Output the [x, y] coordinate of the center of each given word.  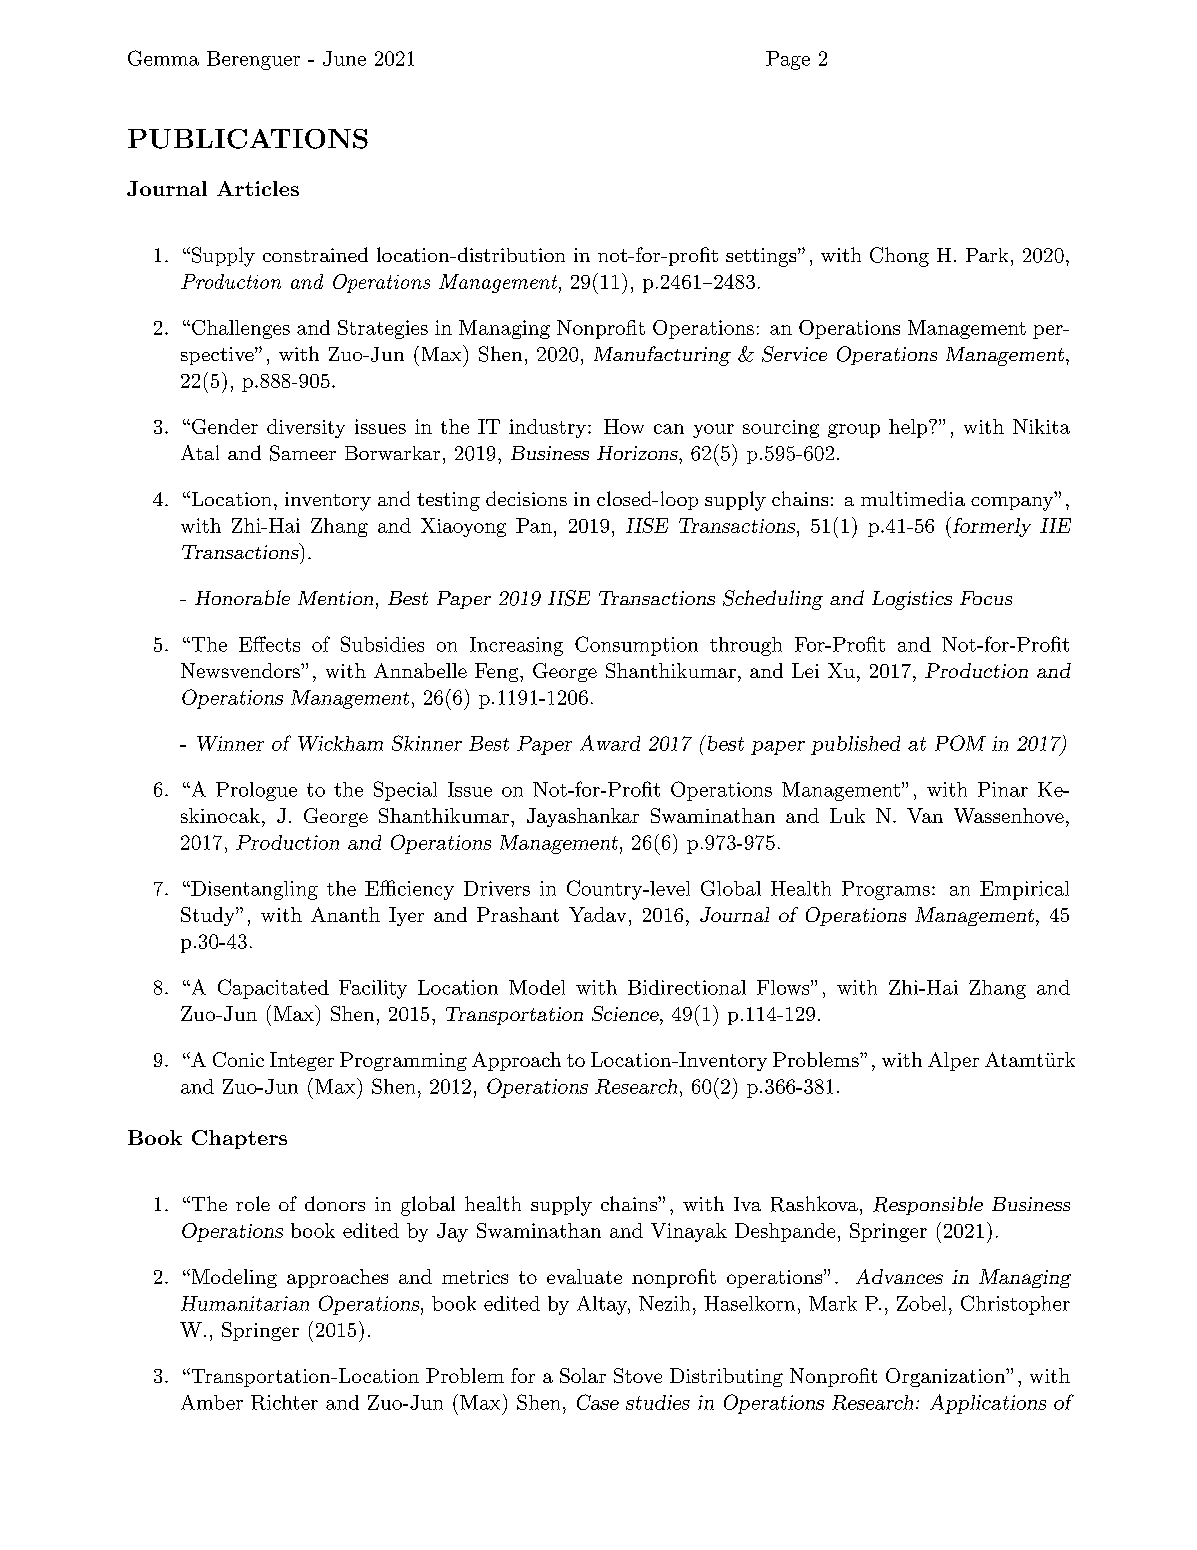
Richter [284, 1402]
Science [626, 1013]
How [624, 426]
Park [987, 255]
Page [788, 60]
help [908, 428]
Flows [783, 987]
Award [610, 743]
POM [960, 743]
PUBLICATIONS [248, 139]
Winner [230, 743]
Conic [238, 1059]
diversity [306, 428]
